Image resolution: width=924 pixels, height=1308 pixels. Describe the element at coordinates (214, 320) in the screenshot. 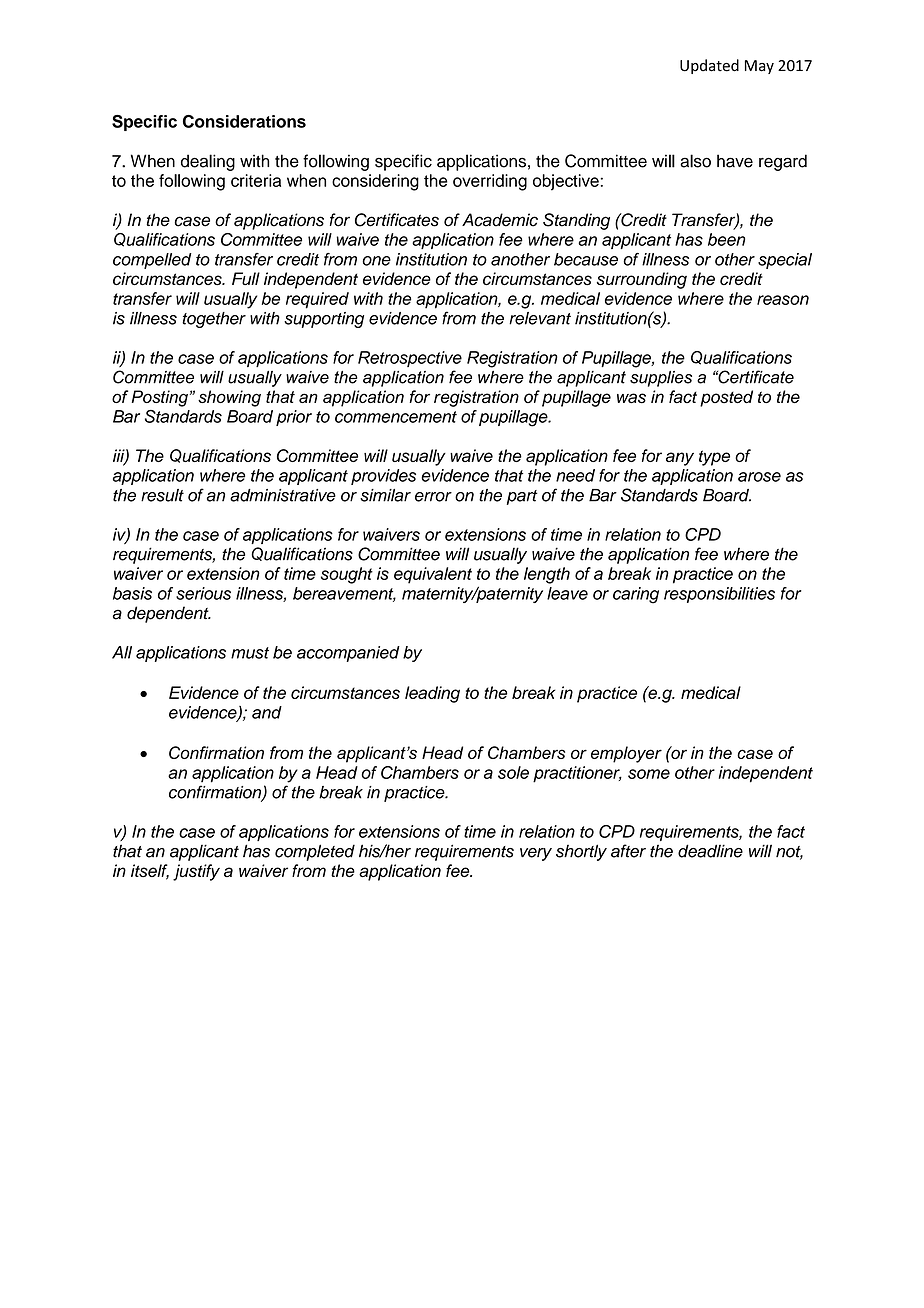

I see `together` at that location.
